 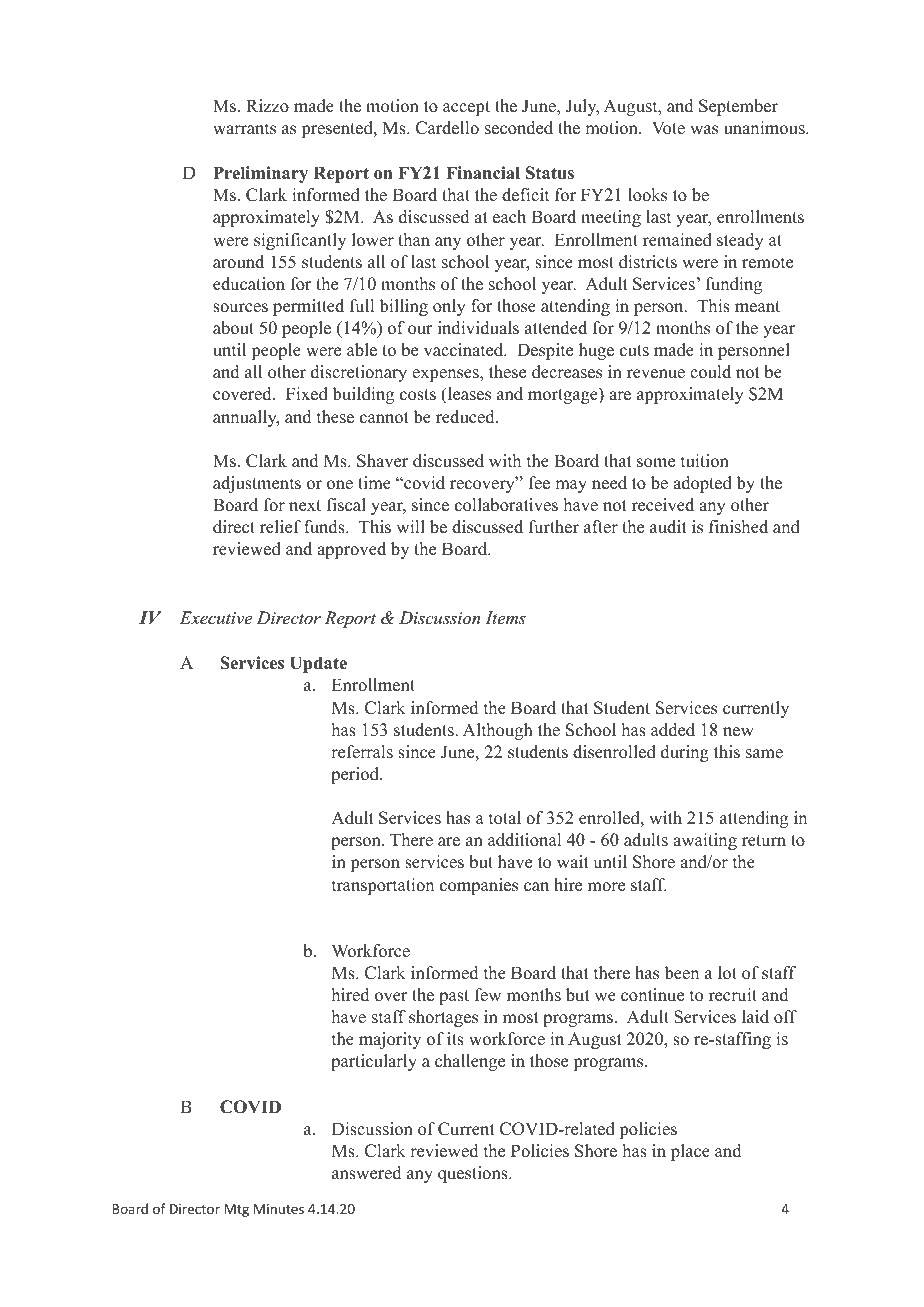 I want to click on new, so click(x=738, y=732).
